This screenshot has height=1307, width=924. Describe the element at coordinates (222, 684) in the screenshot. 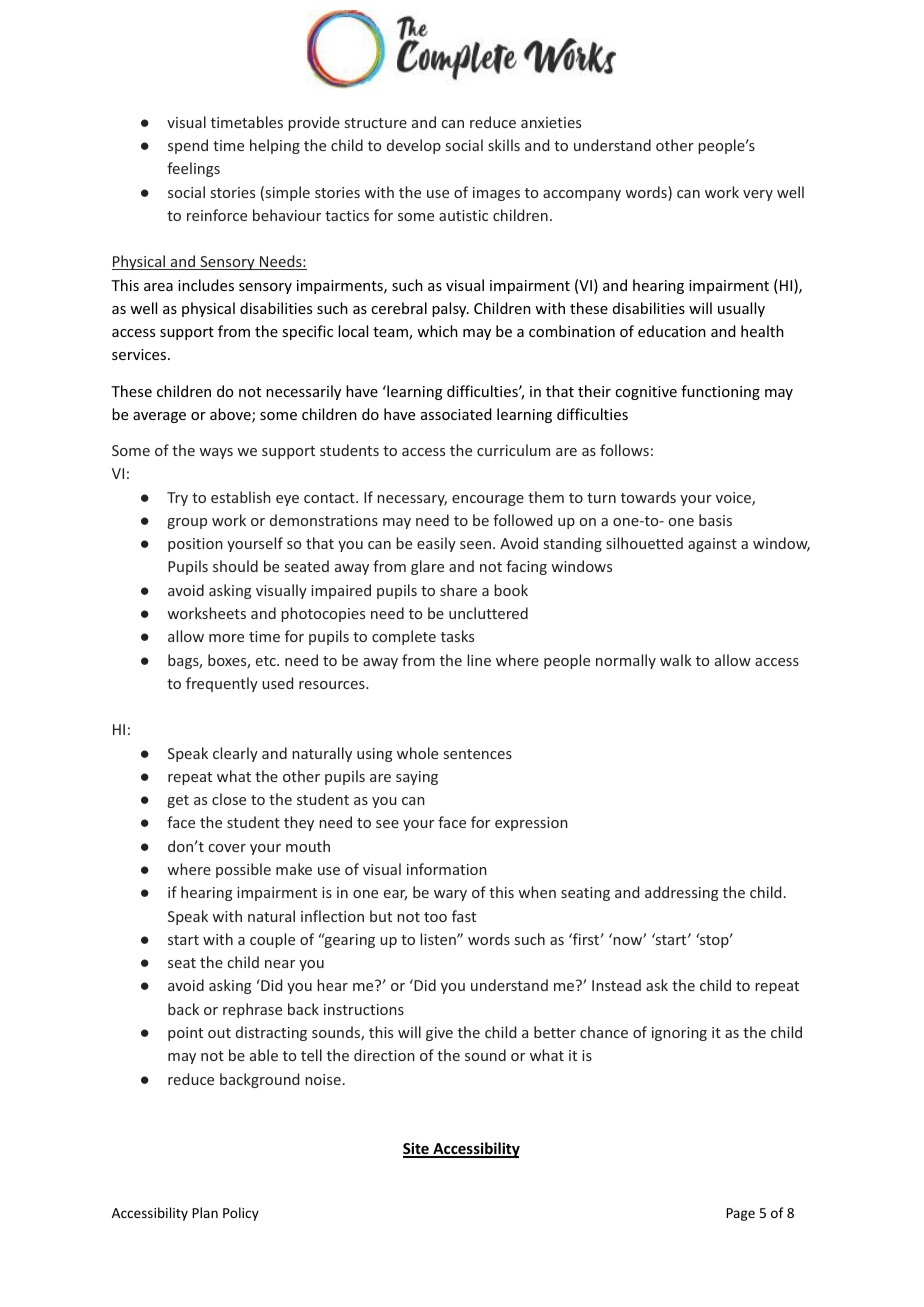

I see `frequently` at that location.
